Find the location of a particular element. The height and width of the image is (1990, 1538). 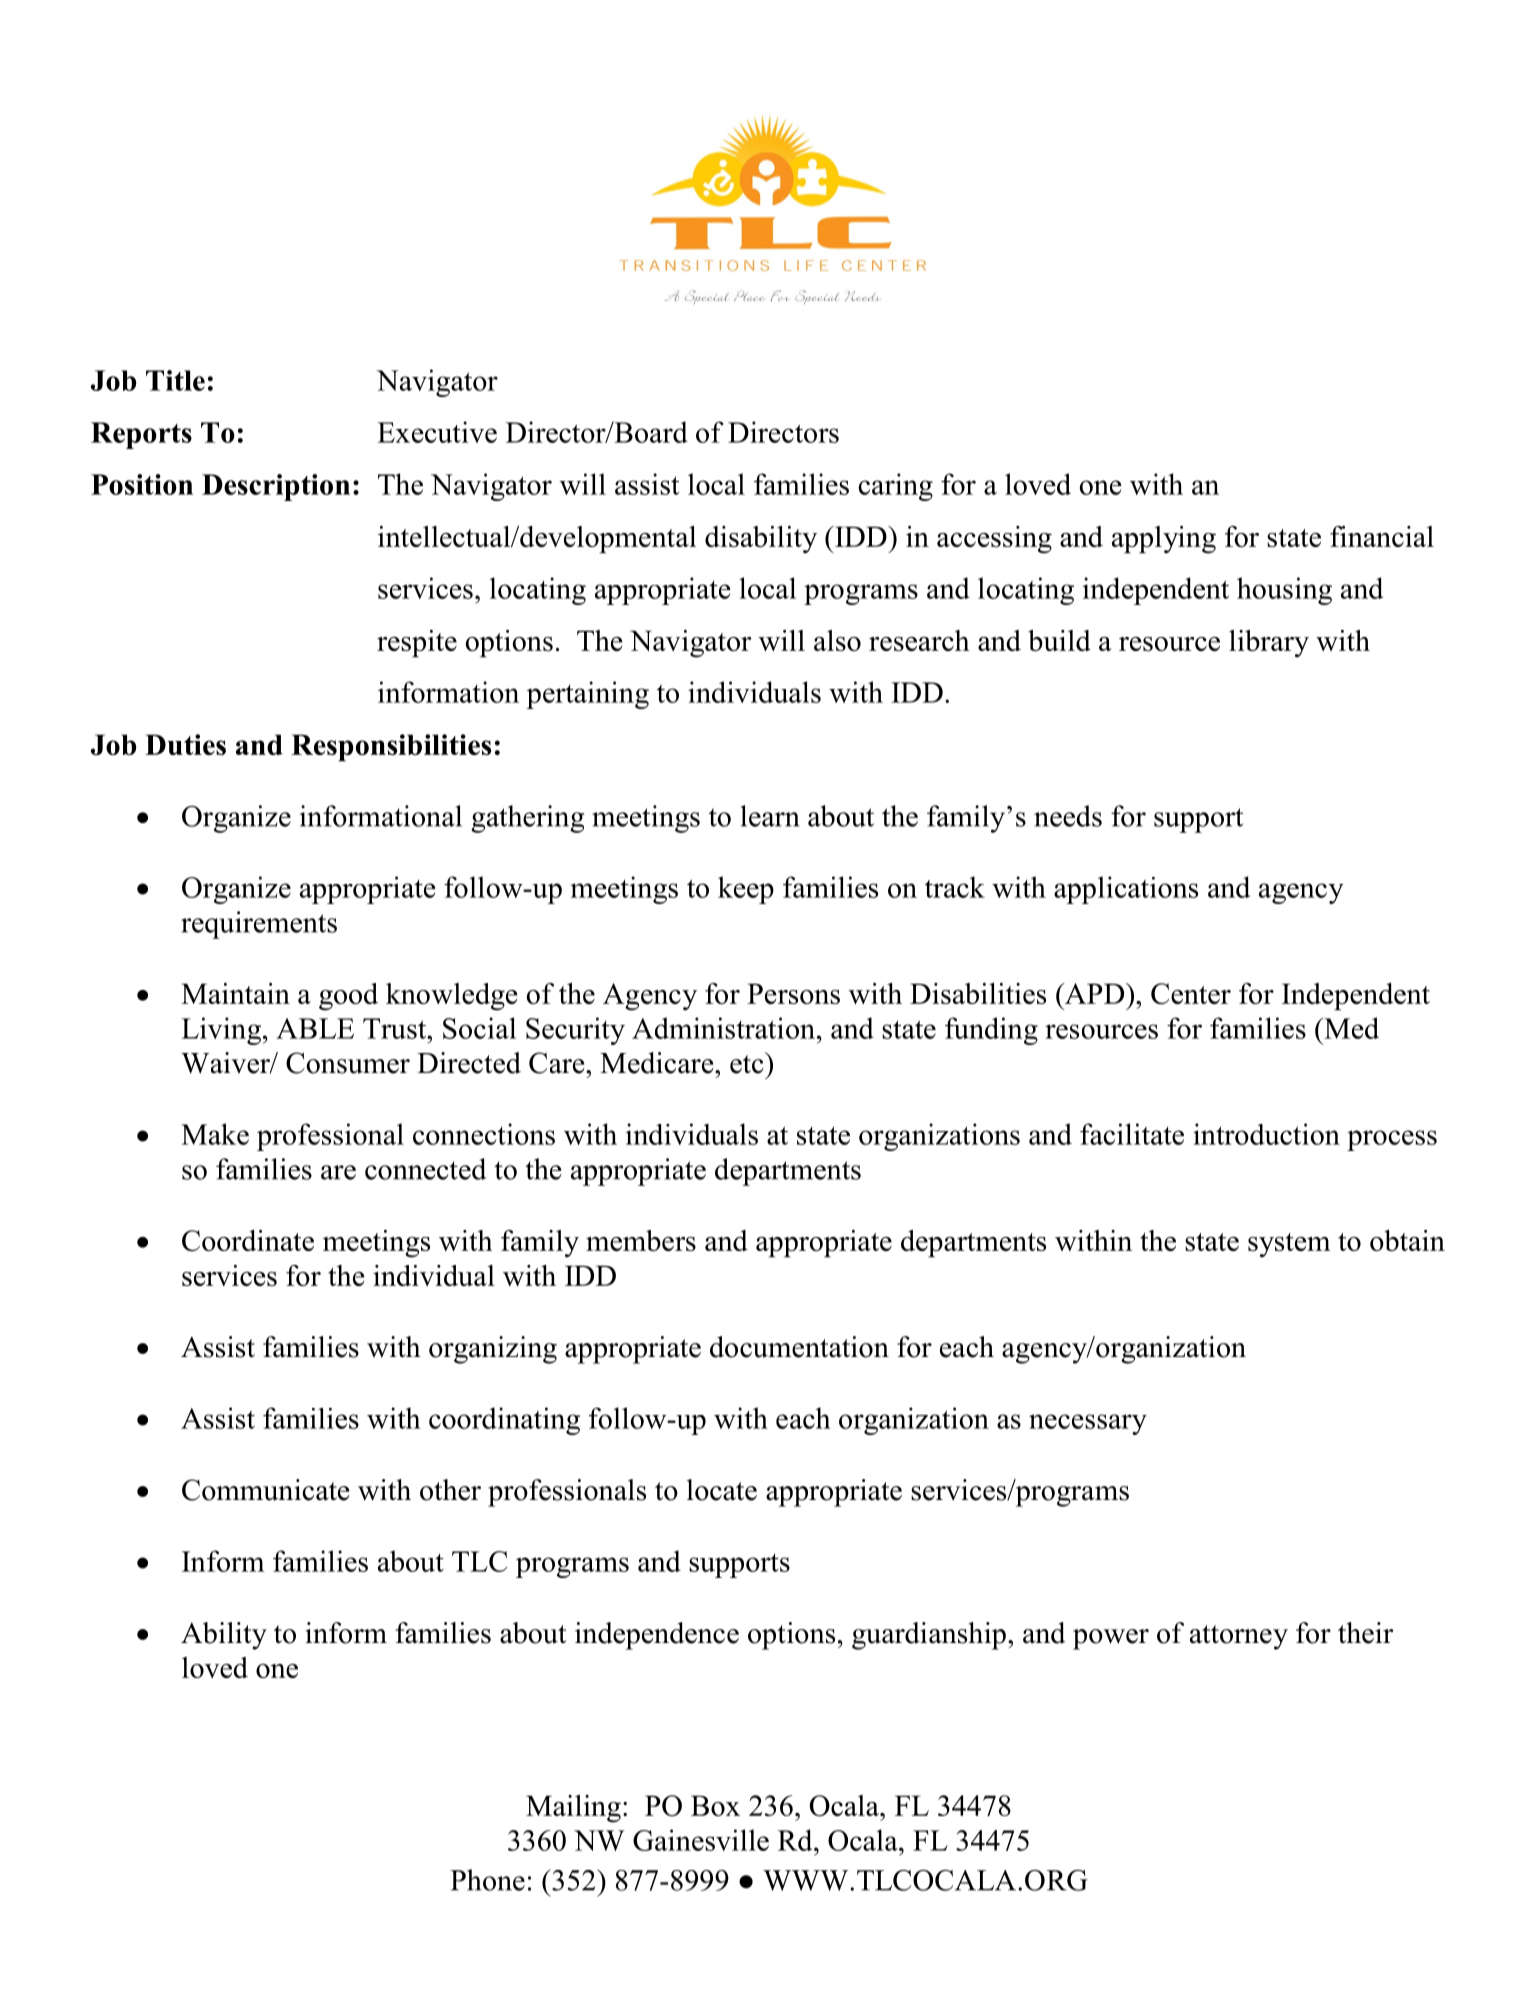

necessary is located at coordinates (1088, 1424).
